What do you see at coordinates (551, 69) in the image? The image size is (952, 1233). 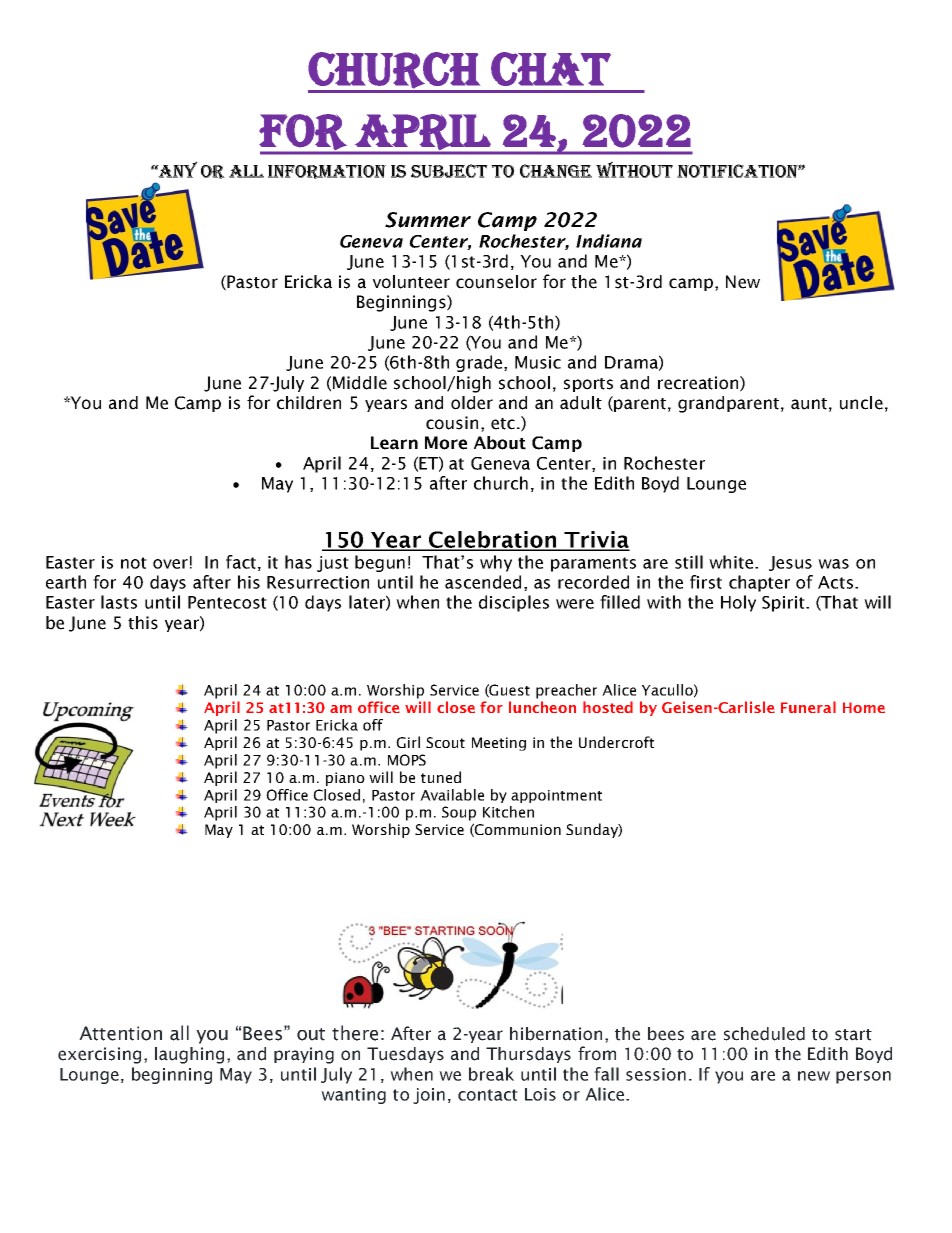 I see `CHAT` at bounding box center [551, 69].
